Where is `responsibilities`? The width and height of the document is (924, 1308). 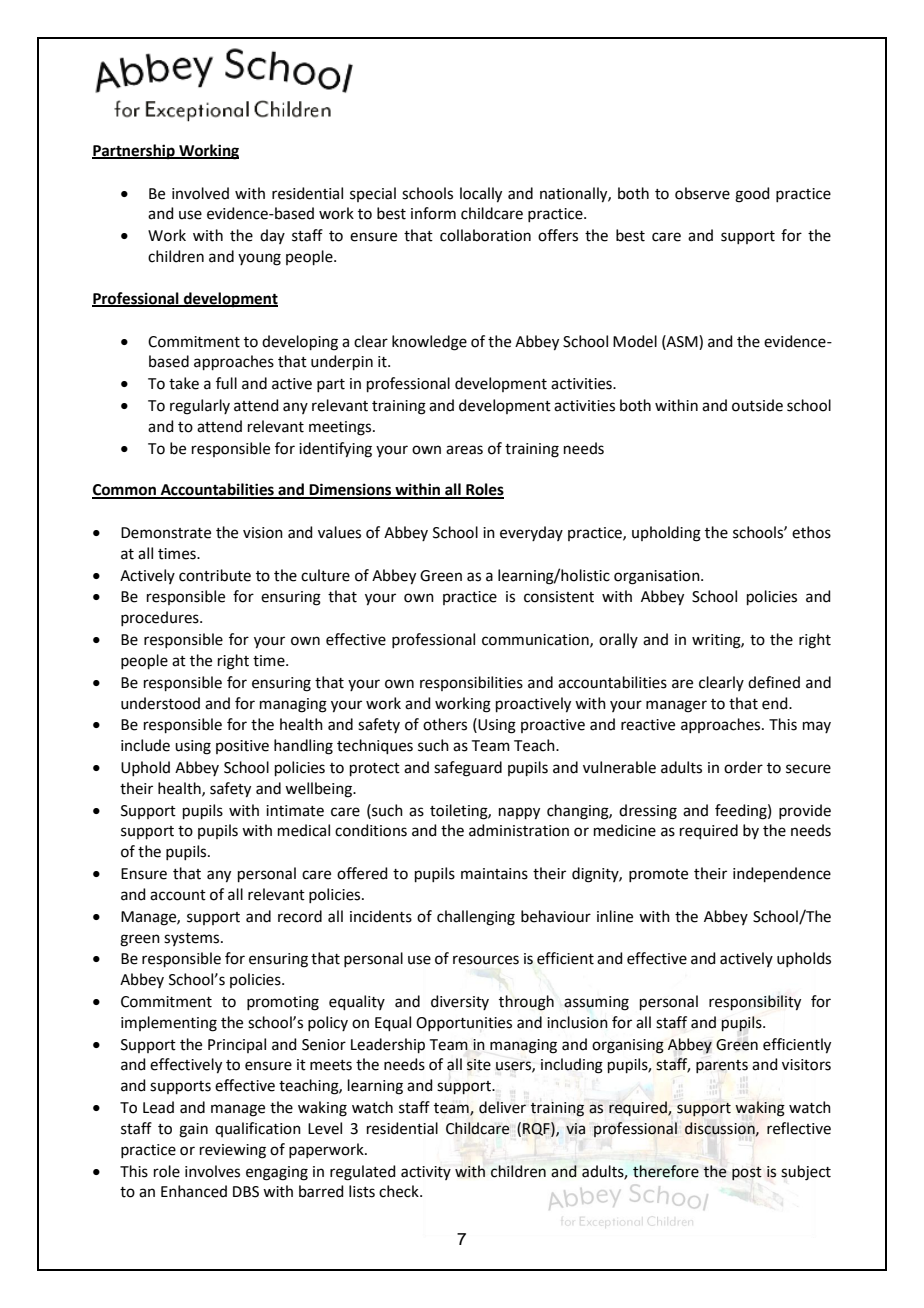
responsibilities is located at coordinates (471, 683).
